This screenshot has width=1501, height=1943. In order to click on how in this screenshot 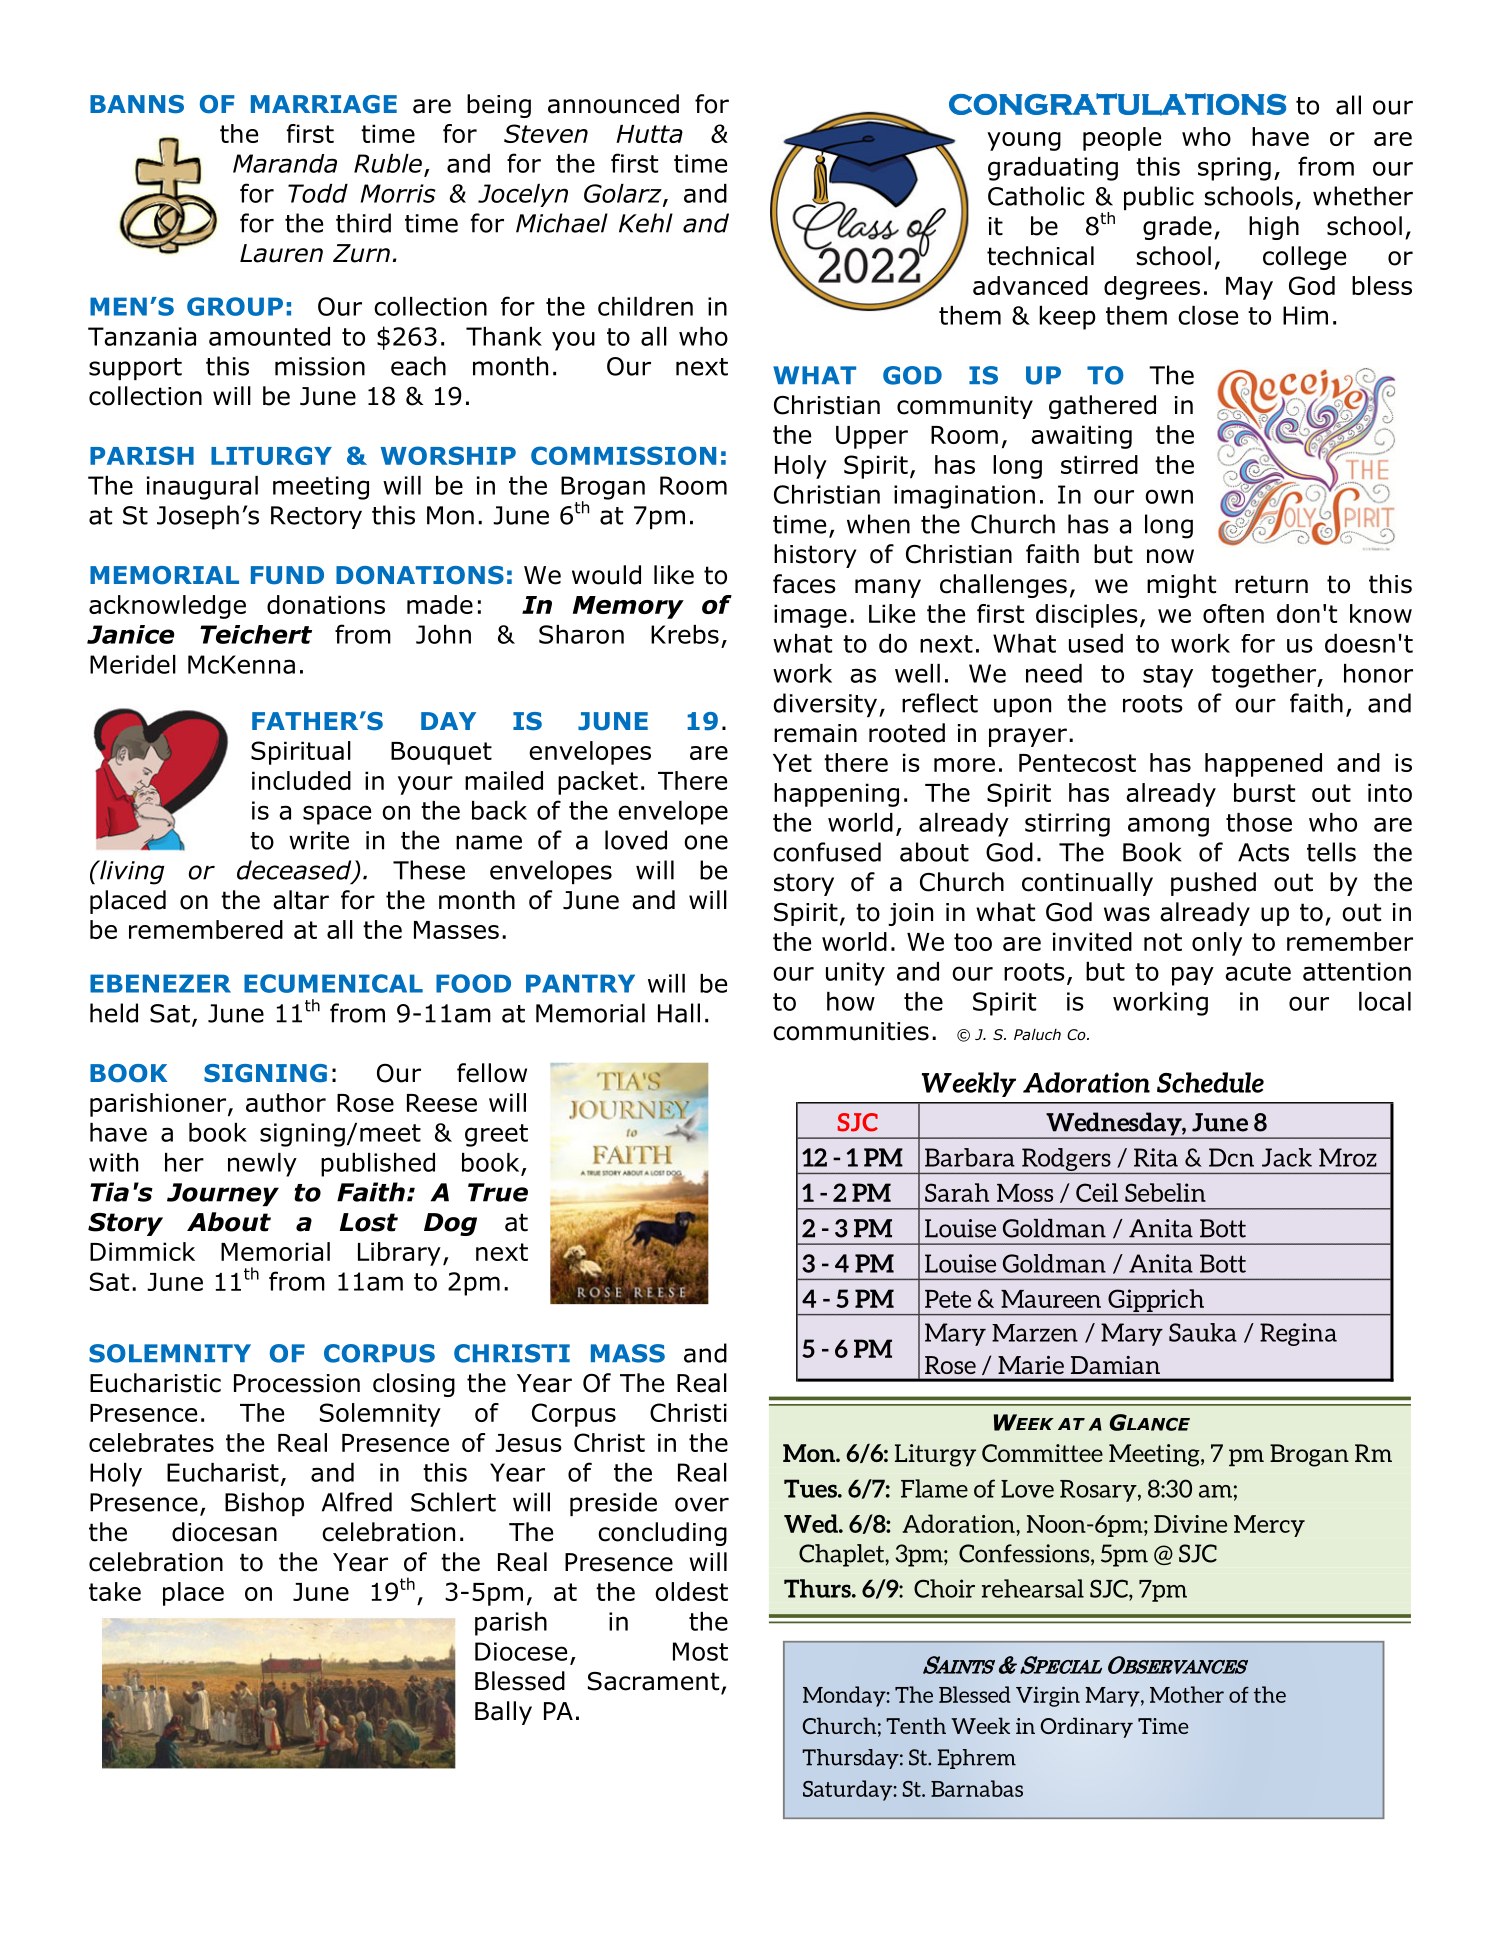, I will do `click(851, 1001)`.
